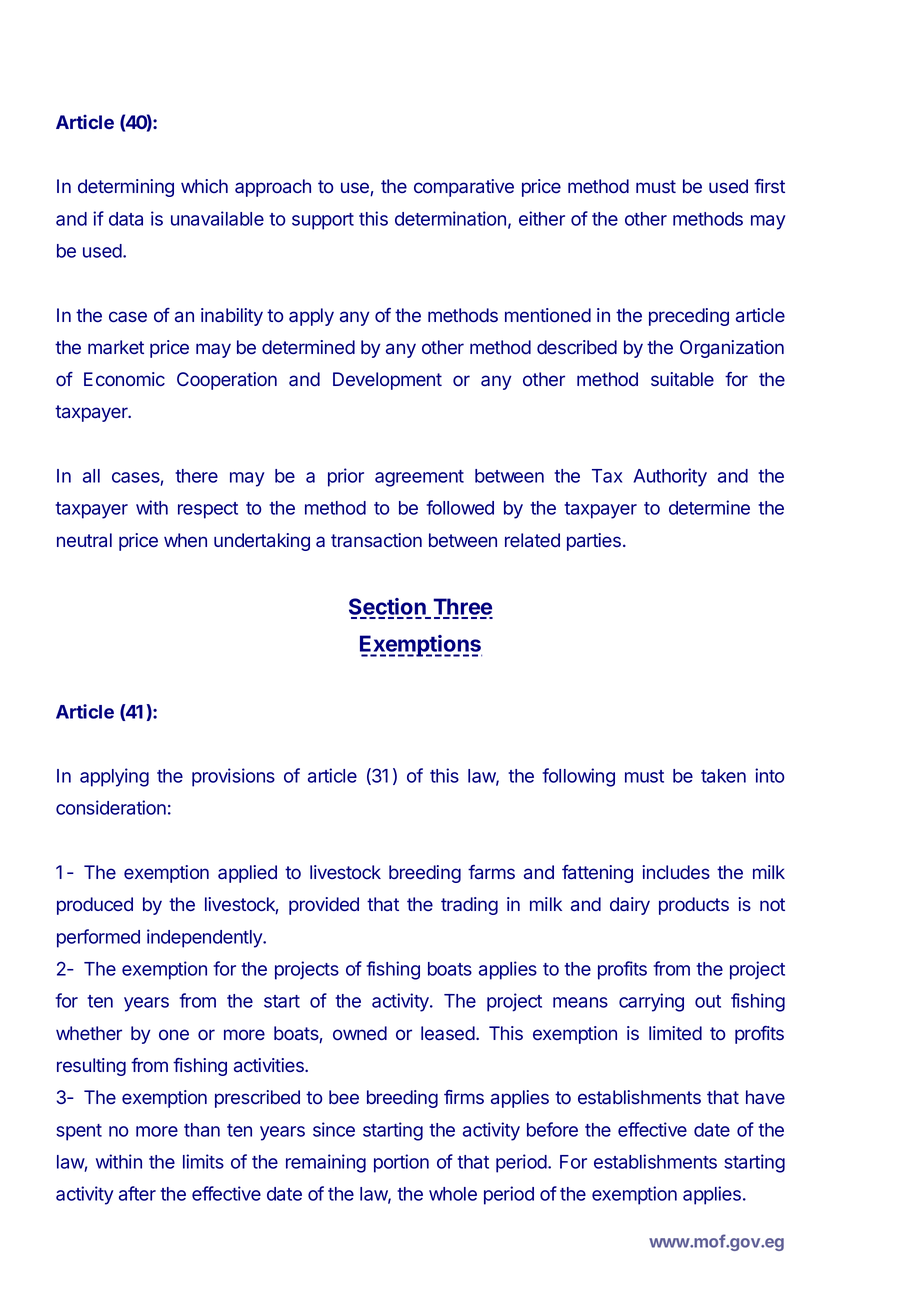 The image size is (924, 1308). I want to click on portion, so click(401, 1163).
